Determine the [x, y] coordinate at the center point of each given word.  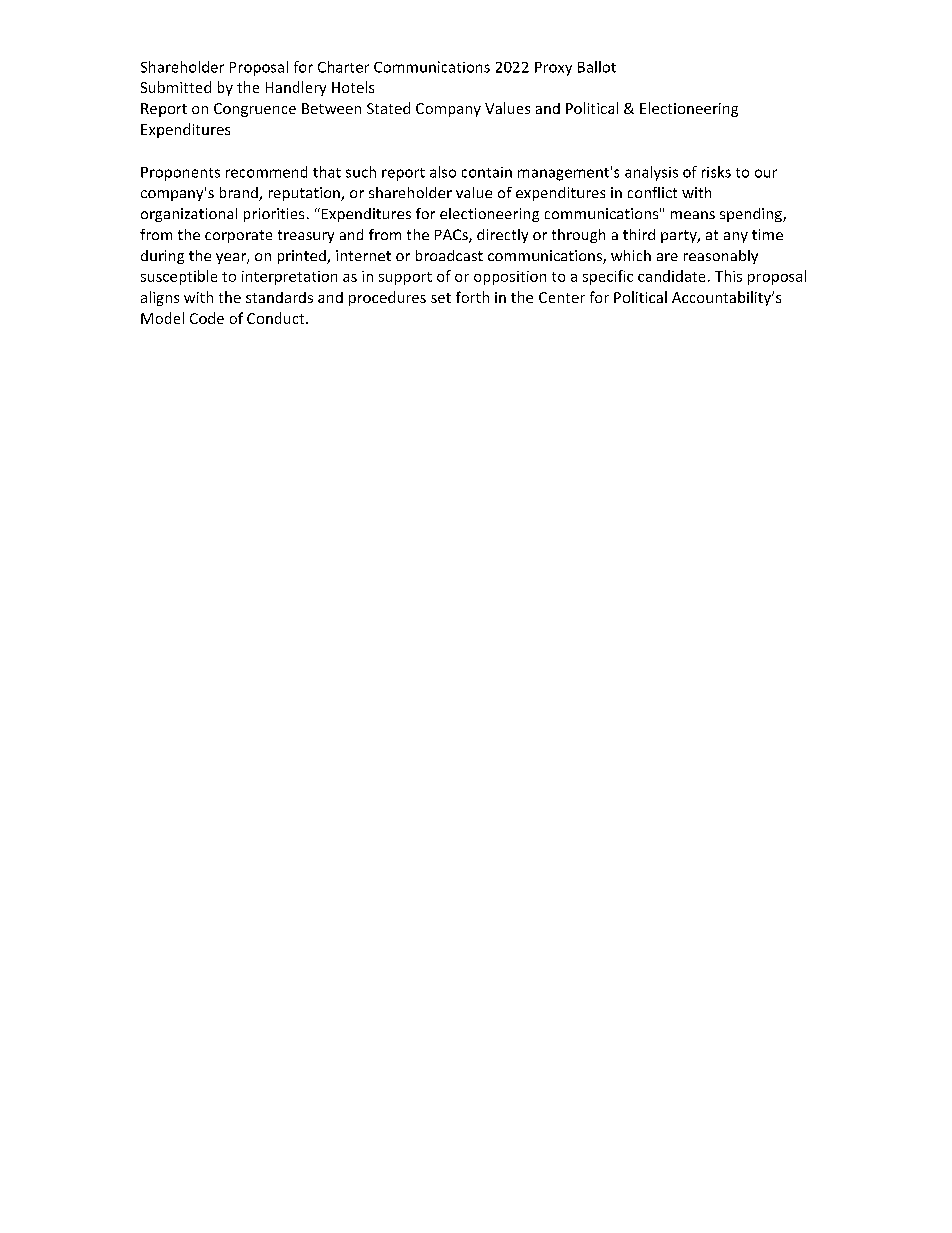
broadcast [449, 255]
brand [240, 194]
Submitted [176, 87]
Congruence [255, 110]
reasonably [721, 257]
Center [562, 297]
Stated [388, 108]
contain [487, 172]
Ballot [597, 67]
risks [716, 172]
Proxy [553, 69]
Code [207, 318]
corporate [238, 236]
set [441, 298]
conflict [652, 192]
